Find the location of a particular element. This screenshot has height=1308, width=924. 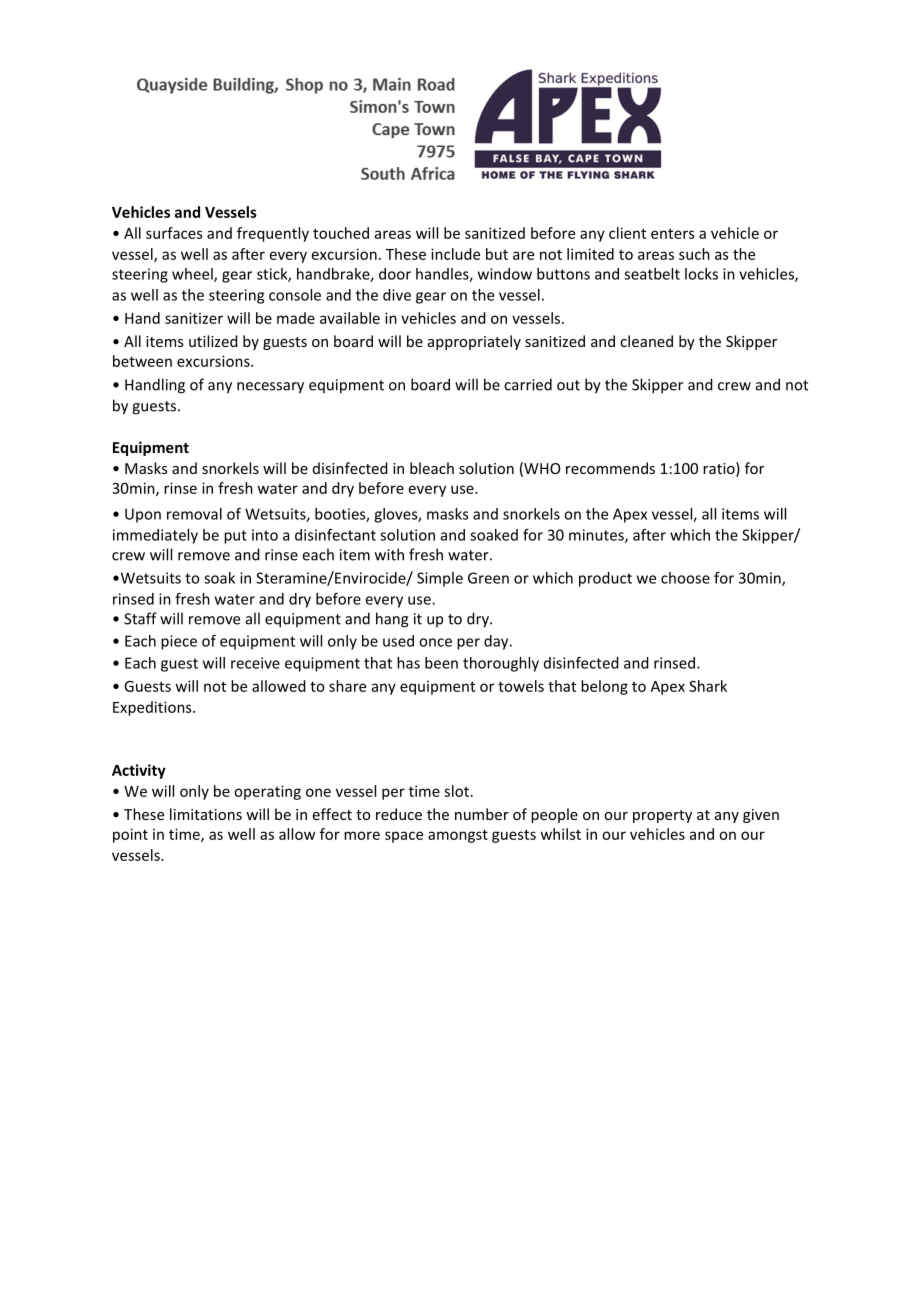

Staff is located at coordinates (140, 618).
